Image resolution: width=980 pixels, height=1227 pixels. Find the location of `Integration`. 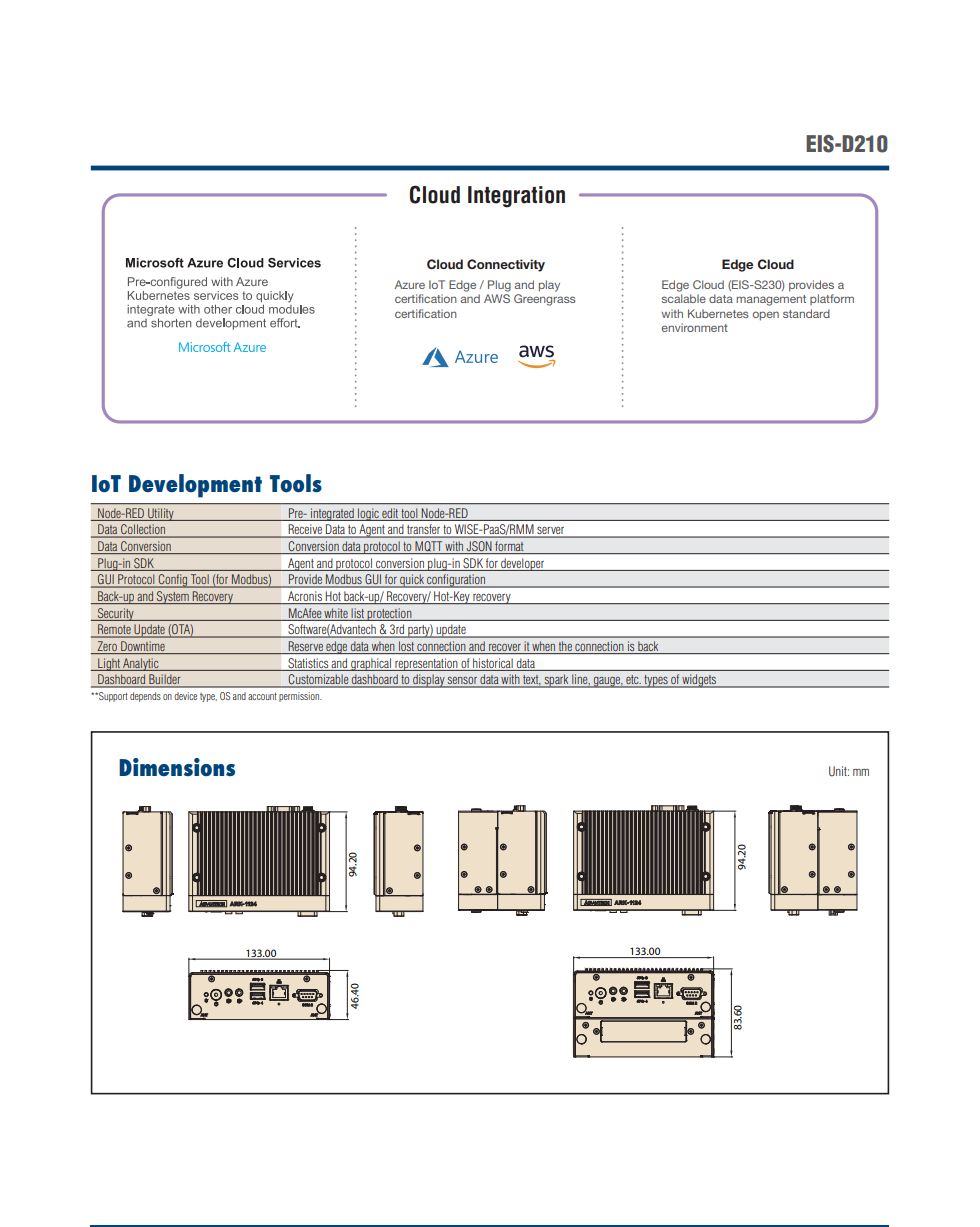

Integration is located at coordinates (516, 197).
